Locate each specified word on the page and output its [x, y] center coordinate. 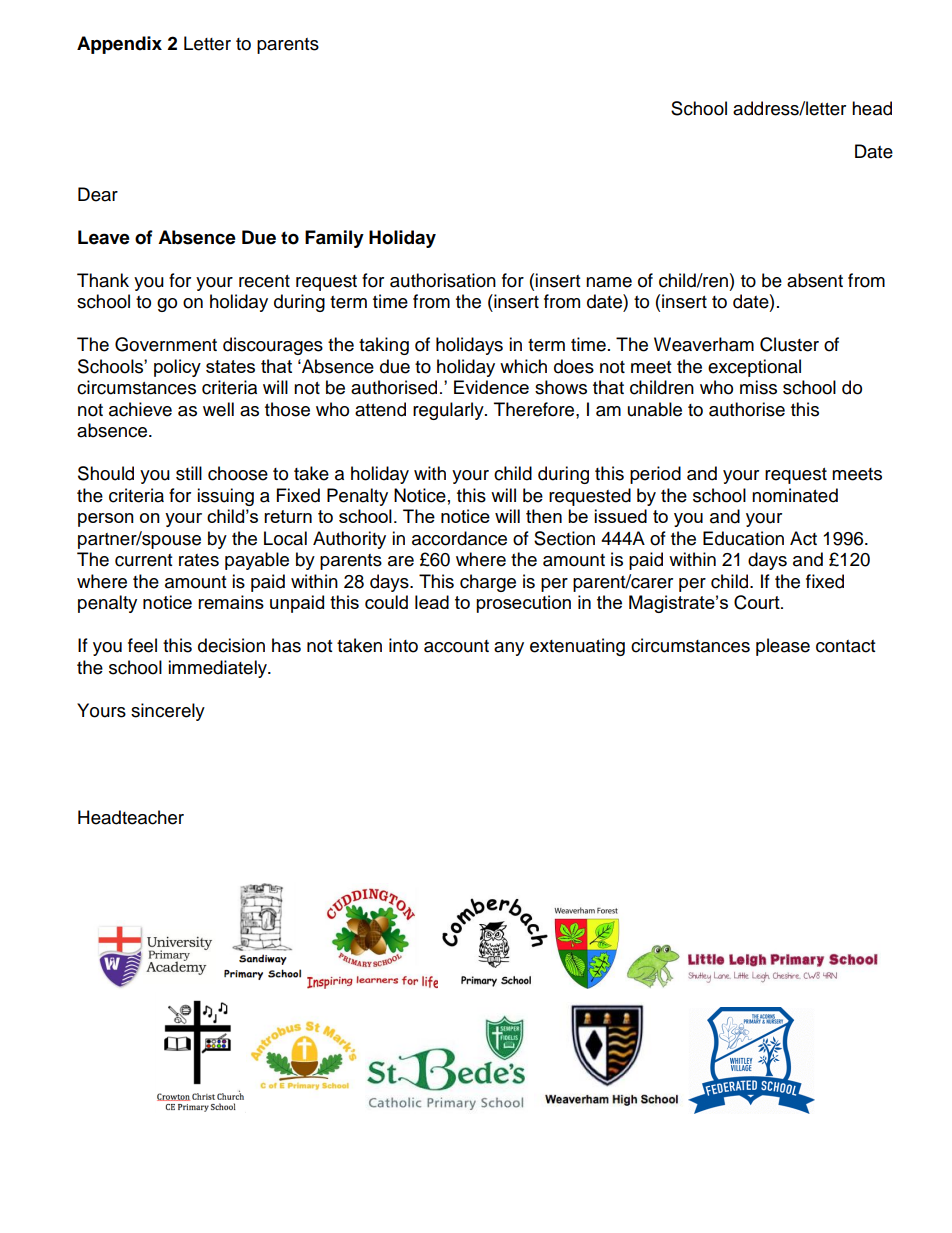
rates [199, 560]
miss [758, 387]
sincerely [168, 712]
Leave [104, 237]
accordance [459, 538]
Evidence [491, 387]
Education [743, 538]
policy [177, 368]
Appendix [119, 45]
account [456, 646]
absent [815, 280]
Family [334, 239]
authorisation [443, 280]
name [609, 282]
